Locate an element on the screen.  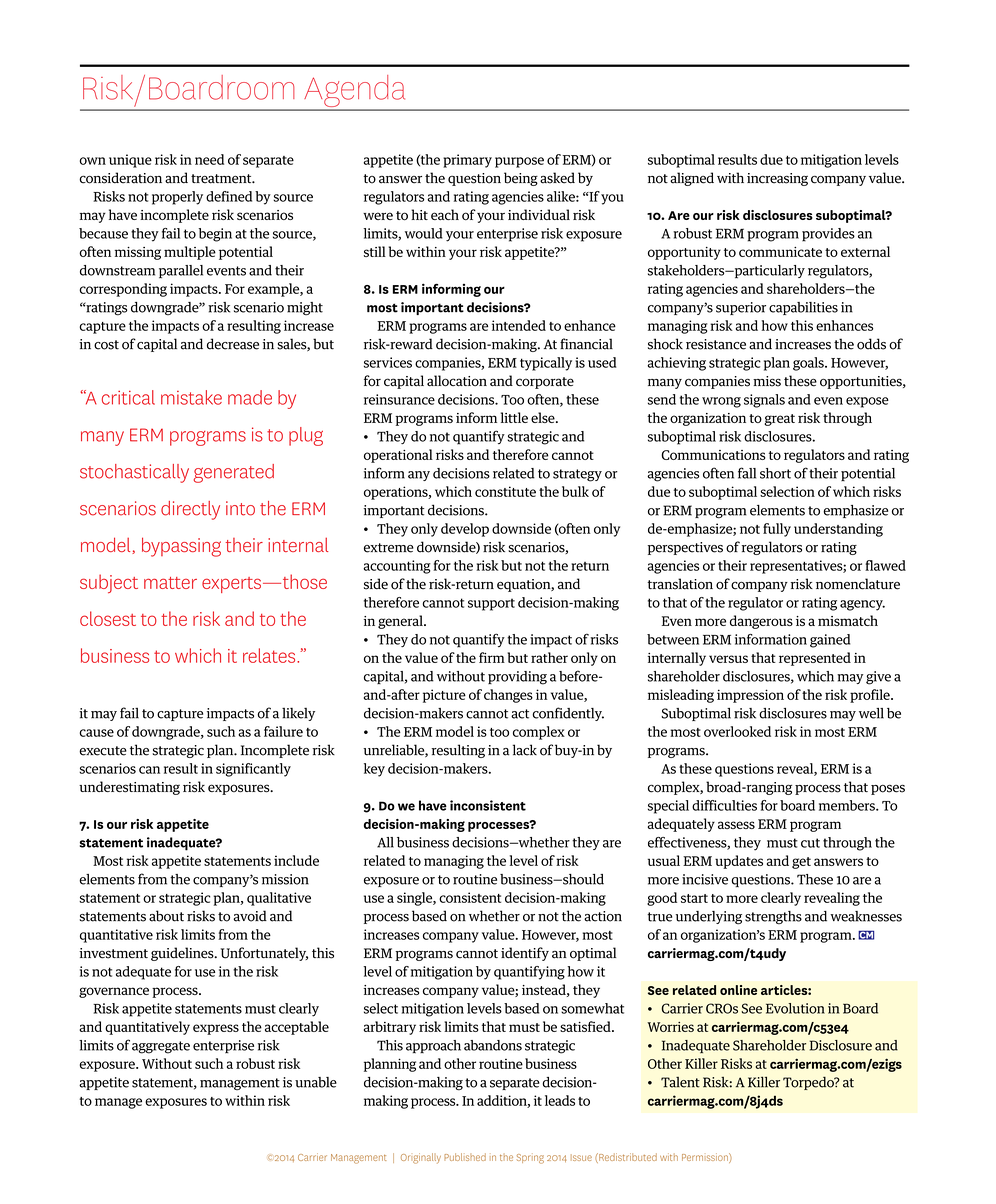
Published is located at coordinates (465, 1157).
